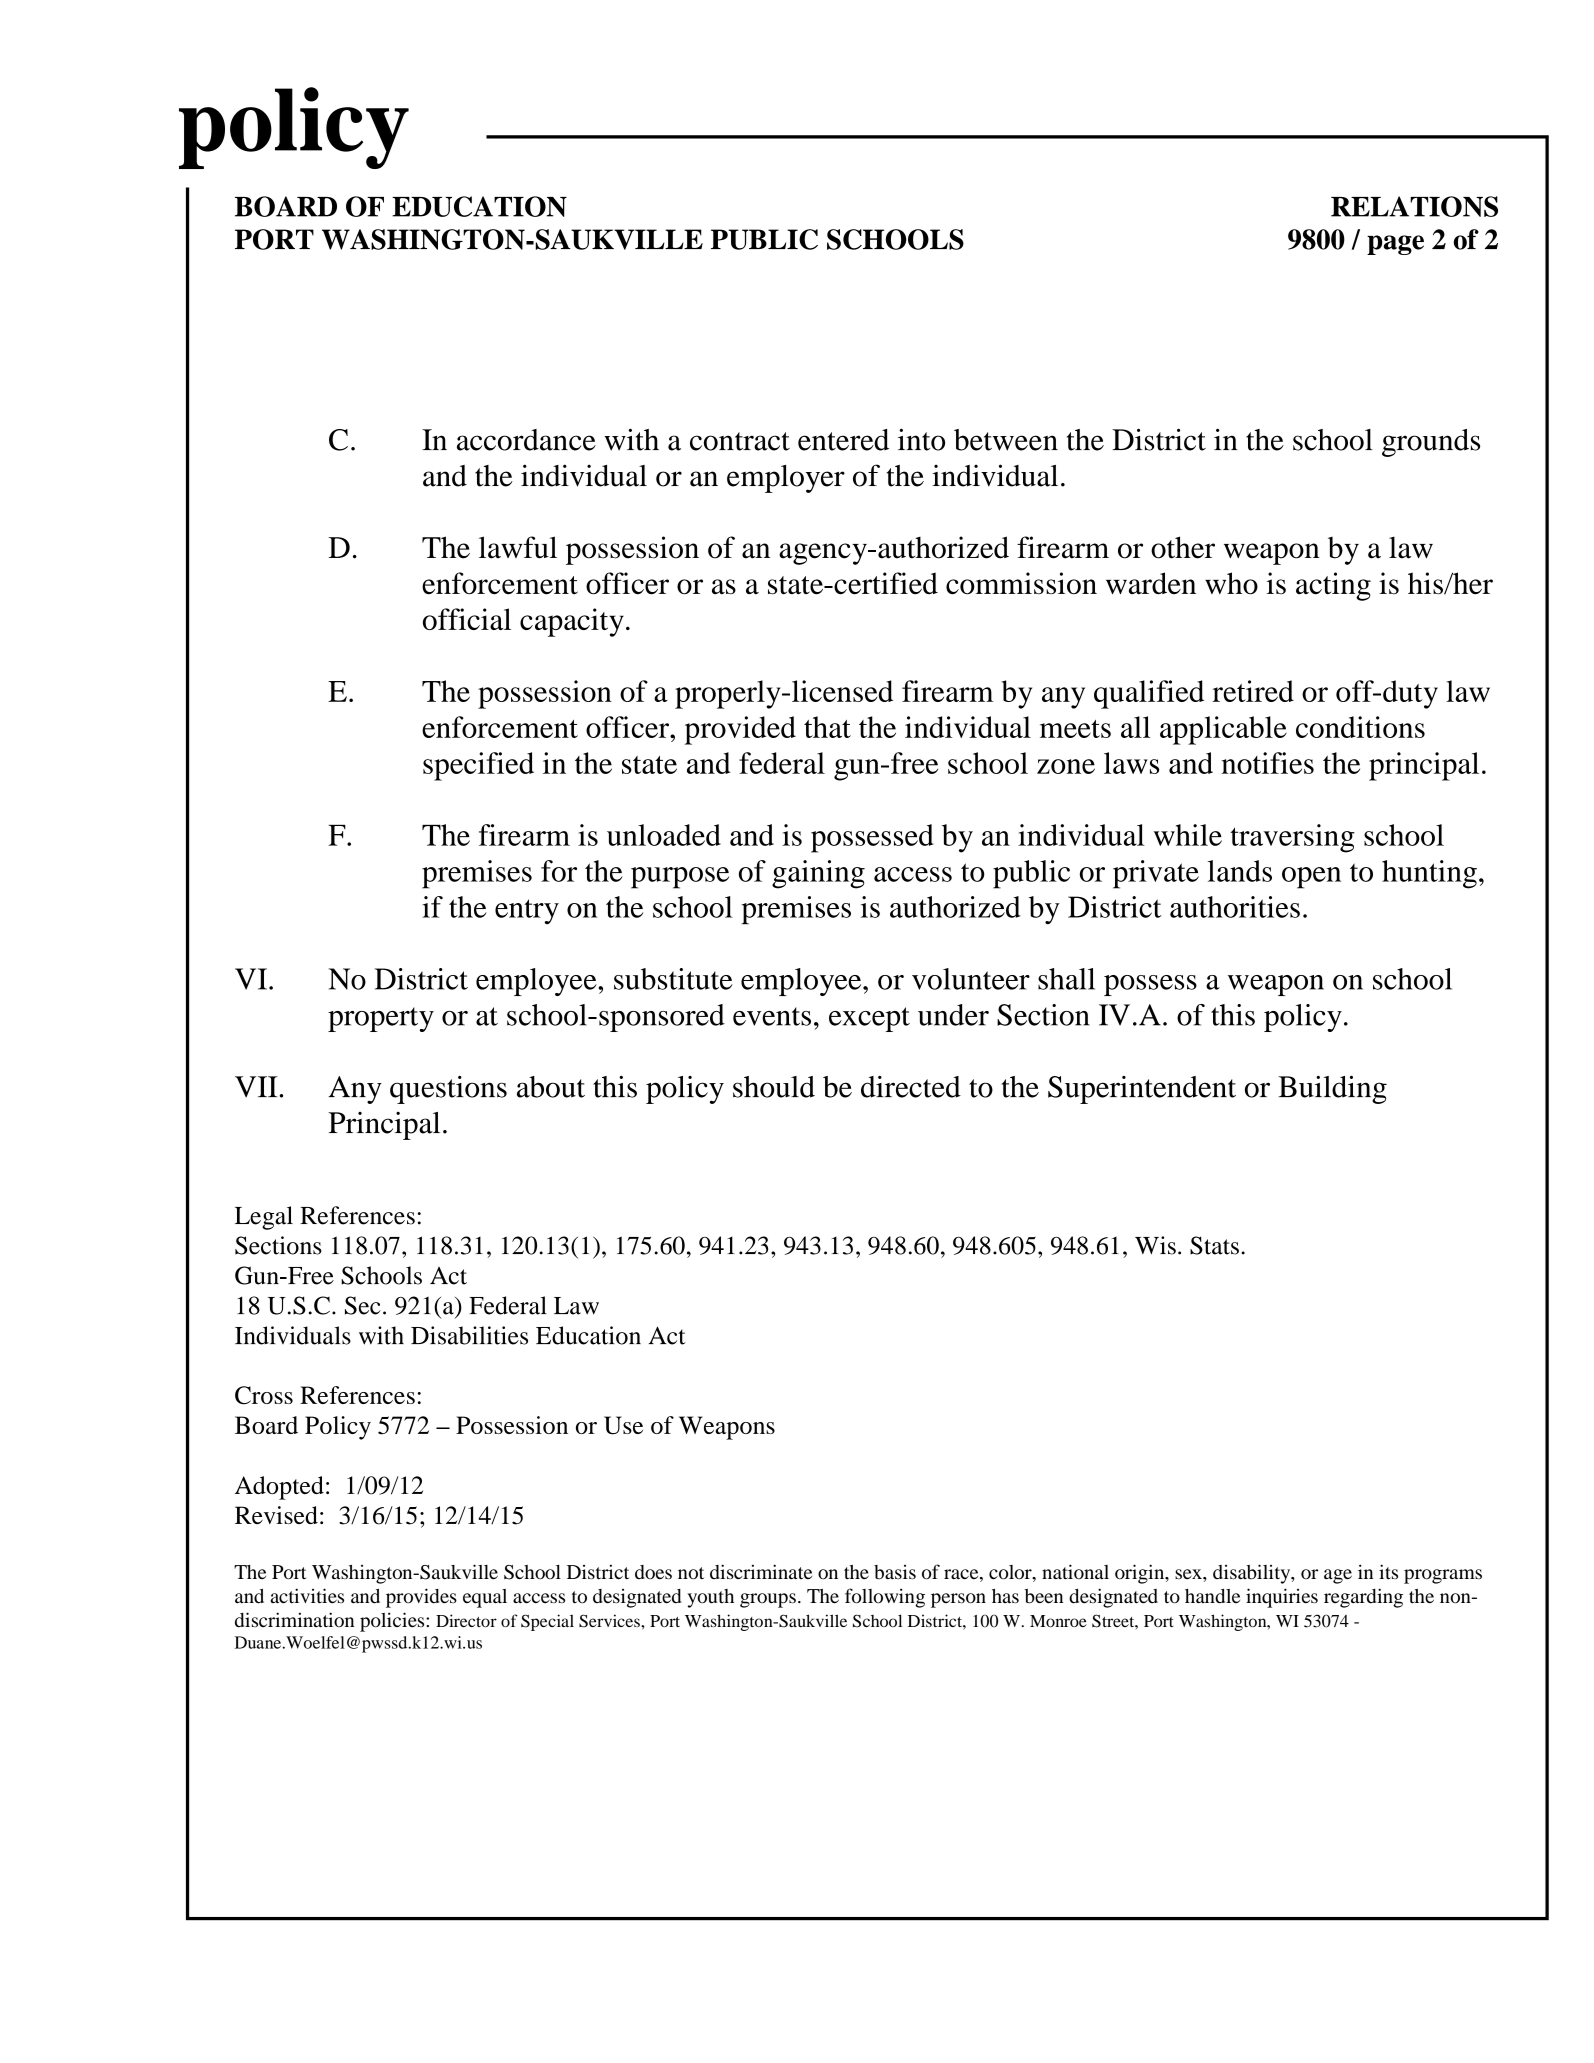  What do you see at coordinates (818, 874) in the screenshot?
I see `gaining` at bounding box center [818, 874].
